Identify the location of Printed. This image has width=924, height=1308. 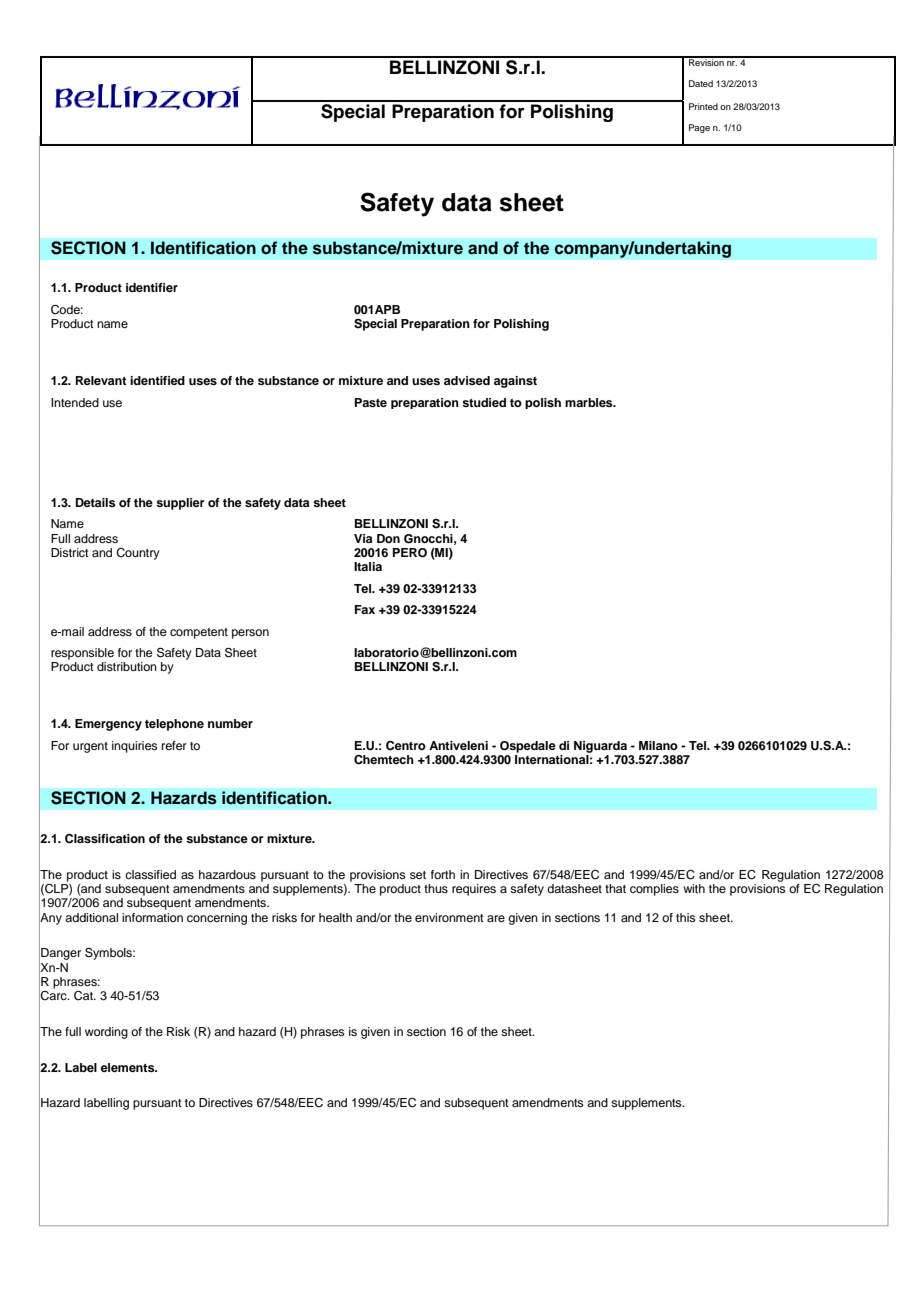
(703, 106).
